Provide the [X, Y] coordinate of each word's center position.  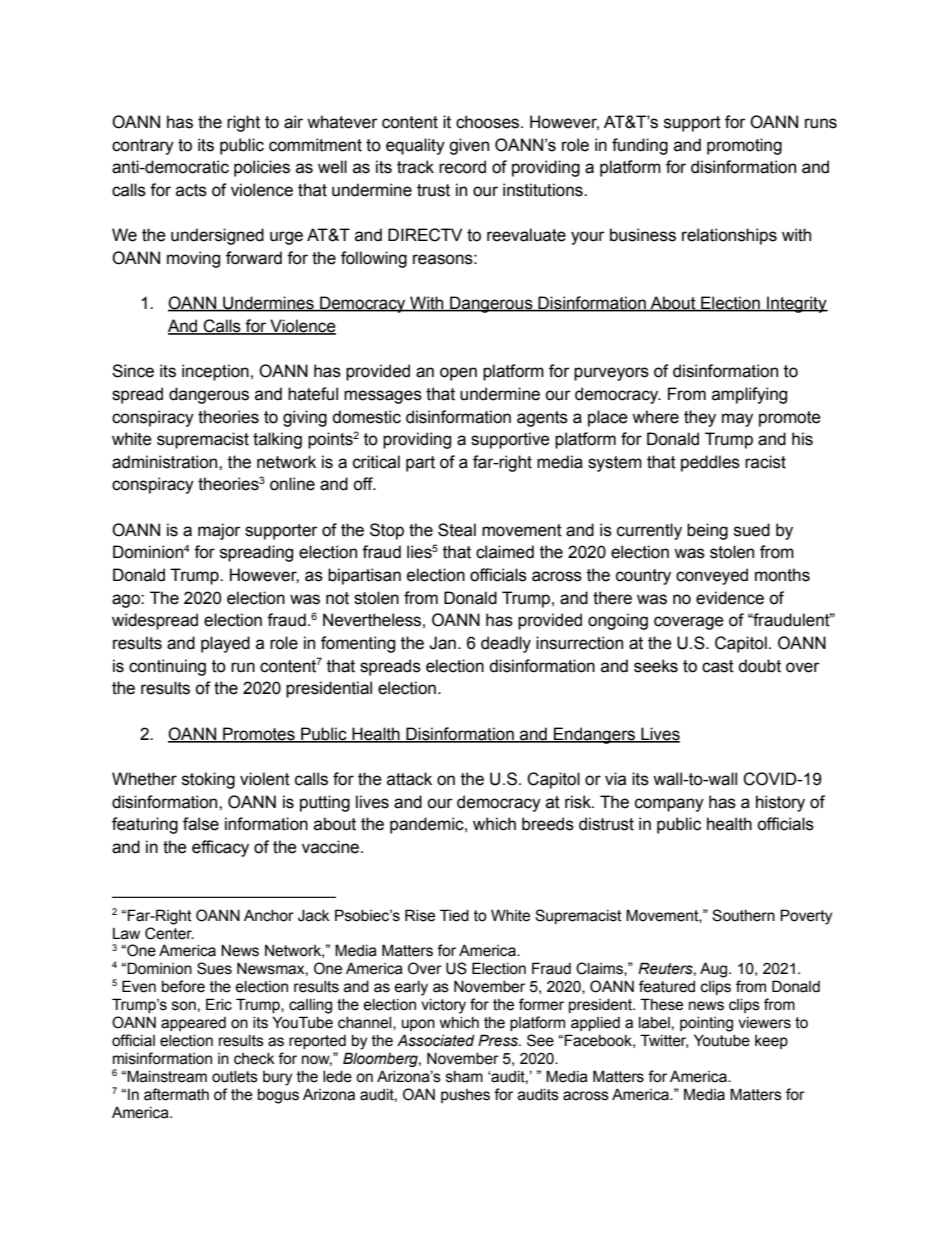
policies [262, 168]
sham [464, 1077]
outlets [235, 1077]
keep [771, 1042]
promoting [744, 146]
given [469, 146]
